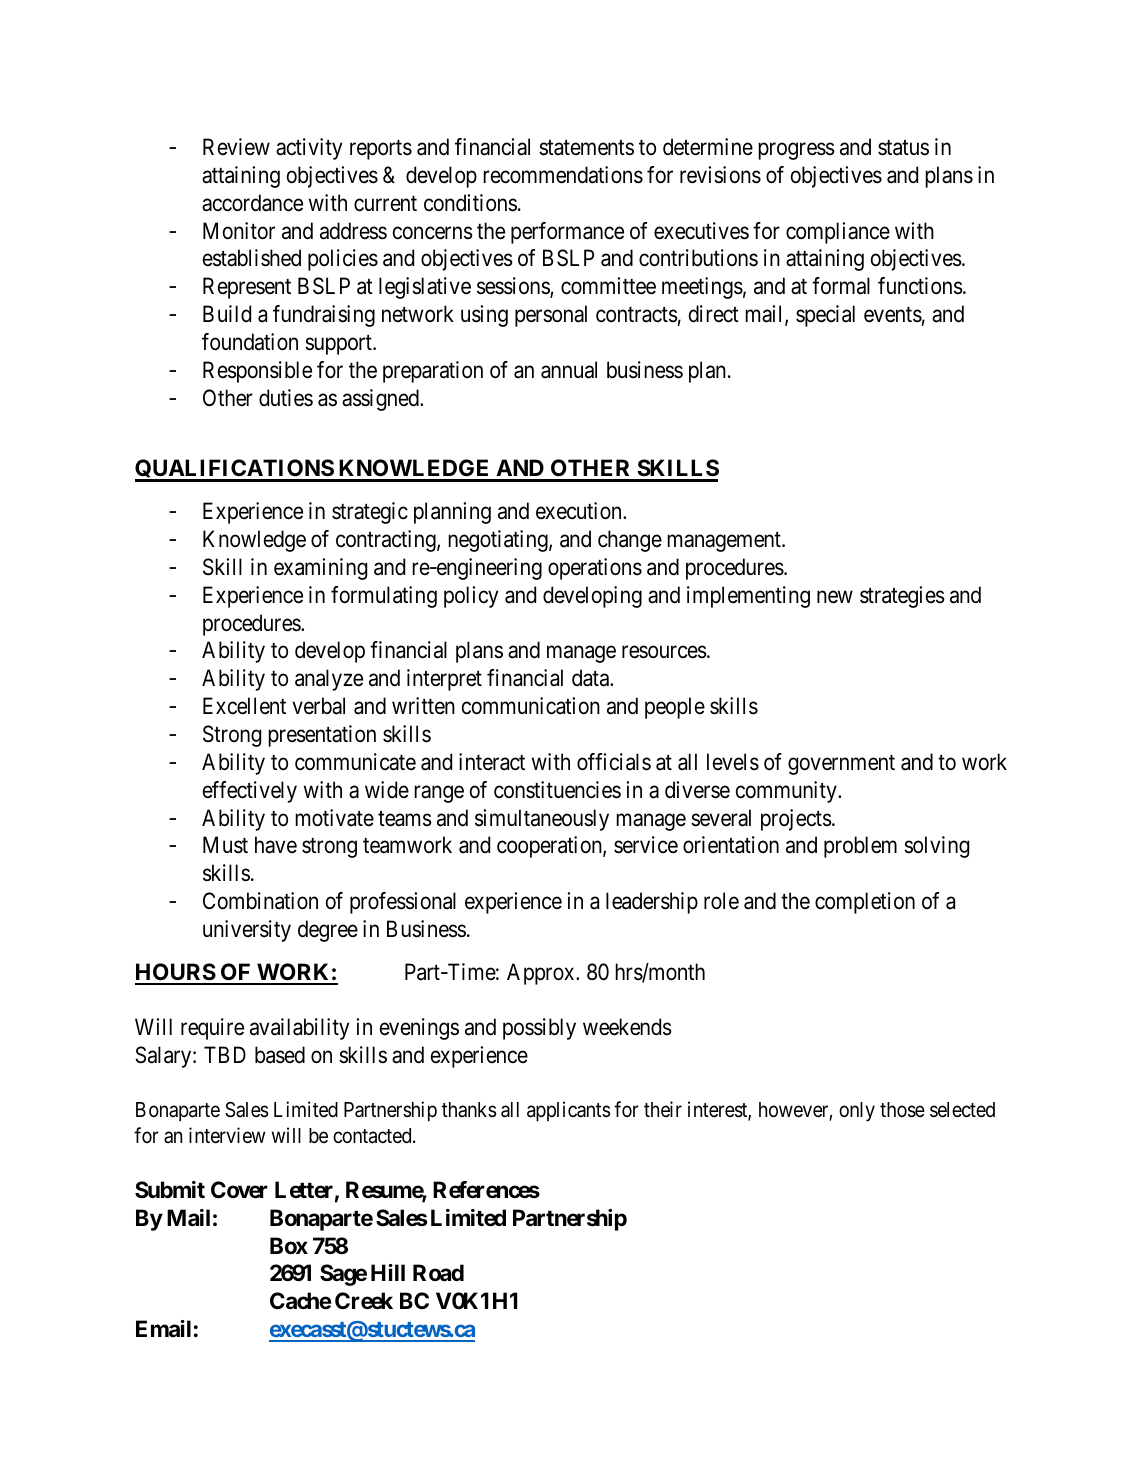  I want to click on recommendations, so click(563, 175).
